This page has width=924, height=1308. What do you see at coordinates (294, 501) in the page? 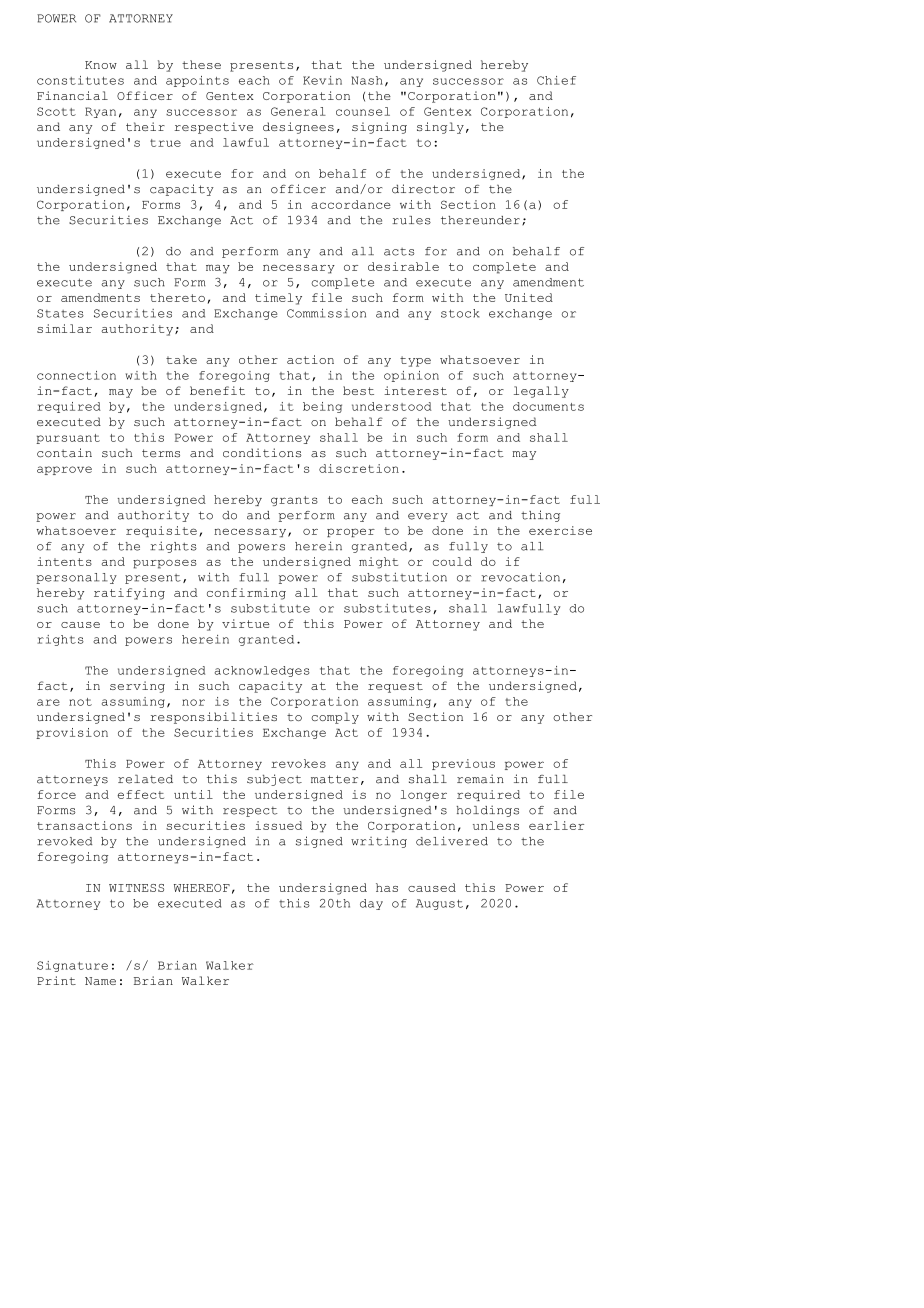
I see `grants` at bounding box center [294, 501].
